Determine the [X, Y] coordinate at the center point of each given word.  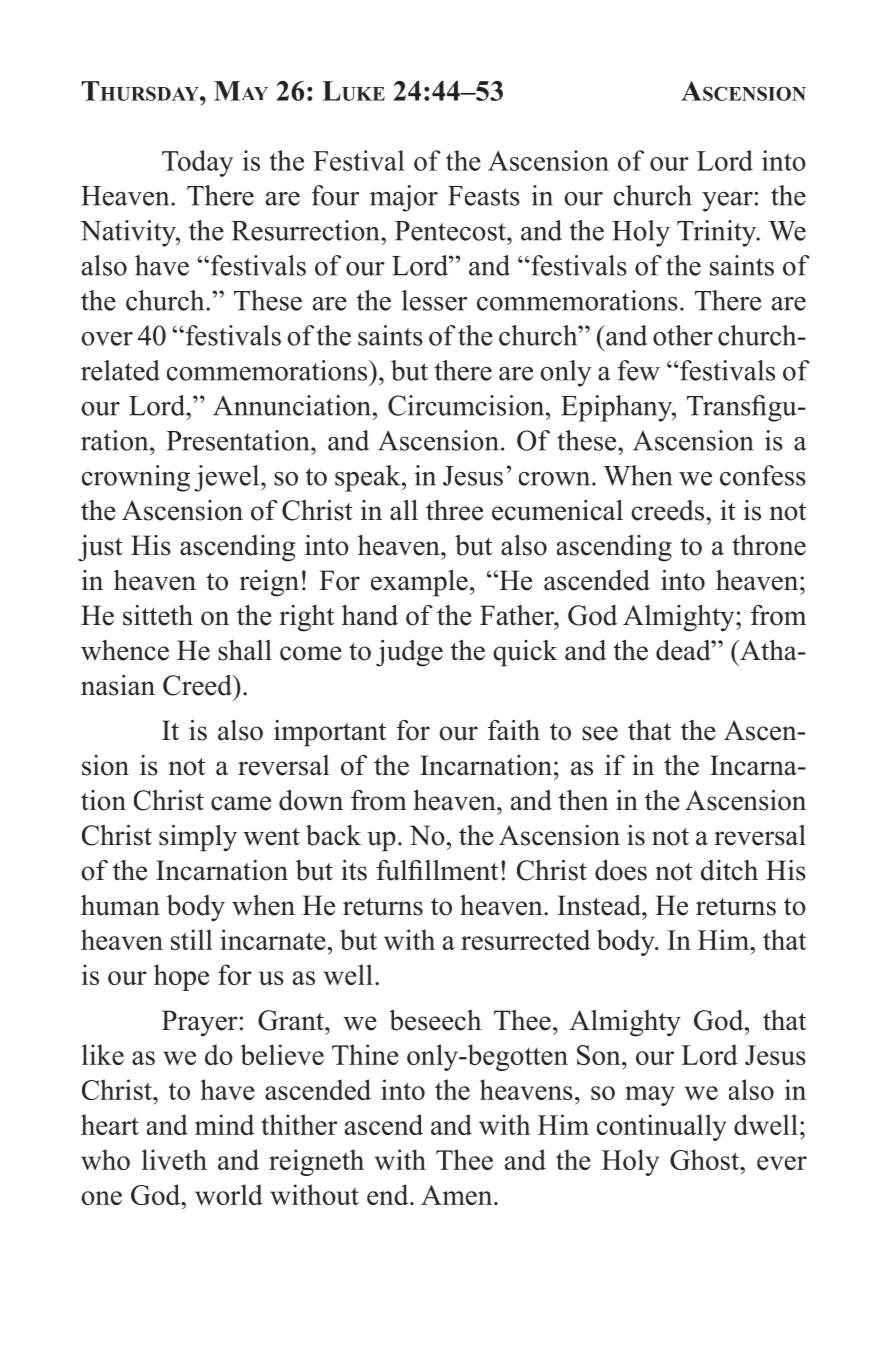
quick [525, 653]
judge [409, 653]
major [404, 198]
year [727, 202]
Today [197, 163]
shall [245, 650]
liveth [174, 1159]
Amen [458, 1195]
